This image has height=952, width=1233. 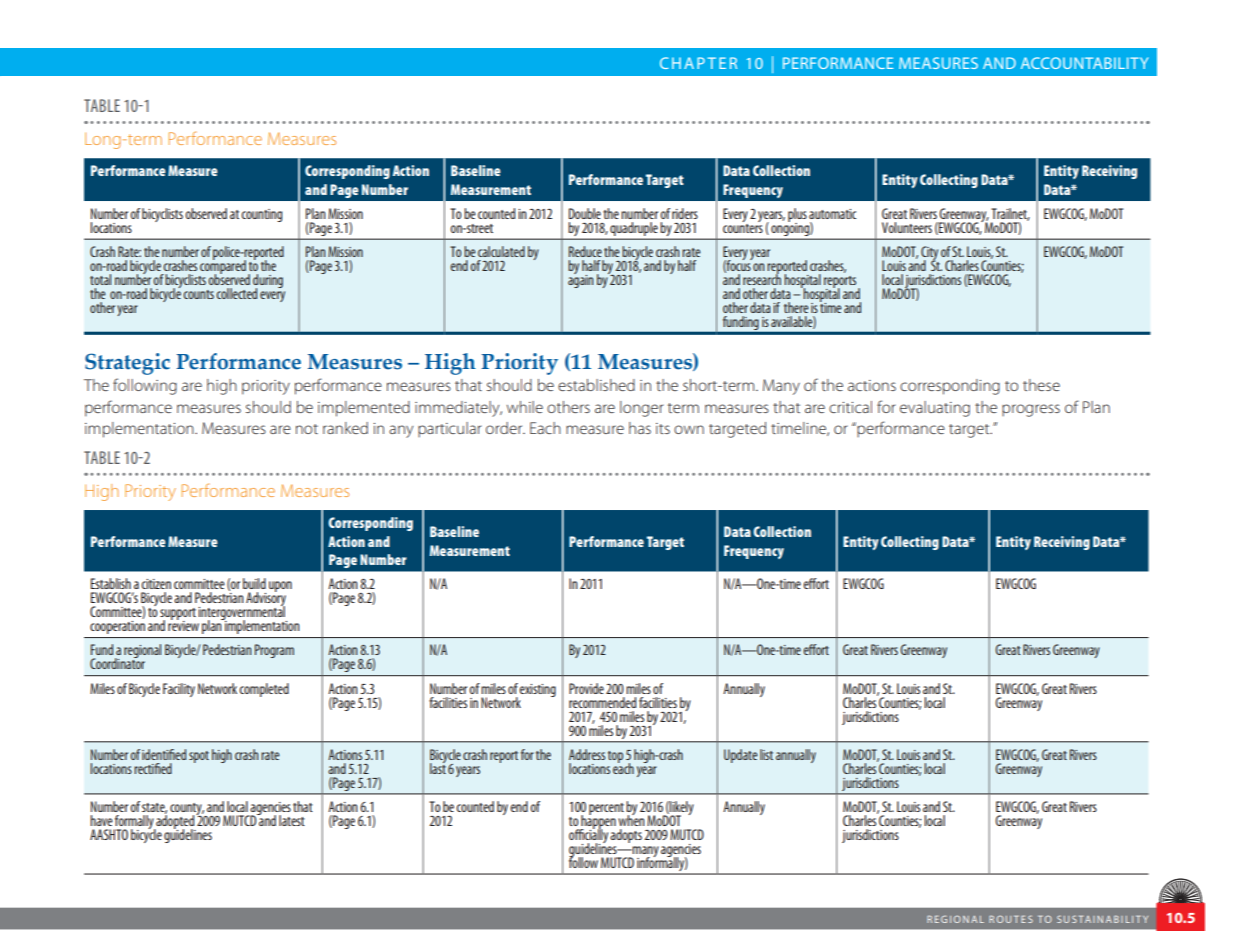 I want to click on Double, so click(x=585, y=213).
